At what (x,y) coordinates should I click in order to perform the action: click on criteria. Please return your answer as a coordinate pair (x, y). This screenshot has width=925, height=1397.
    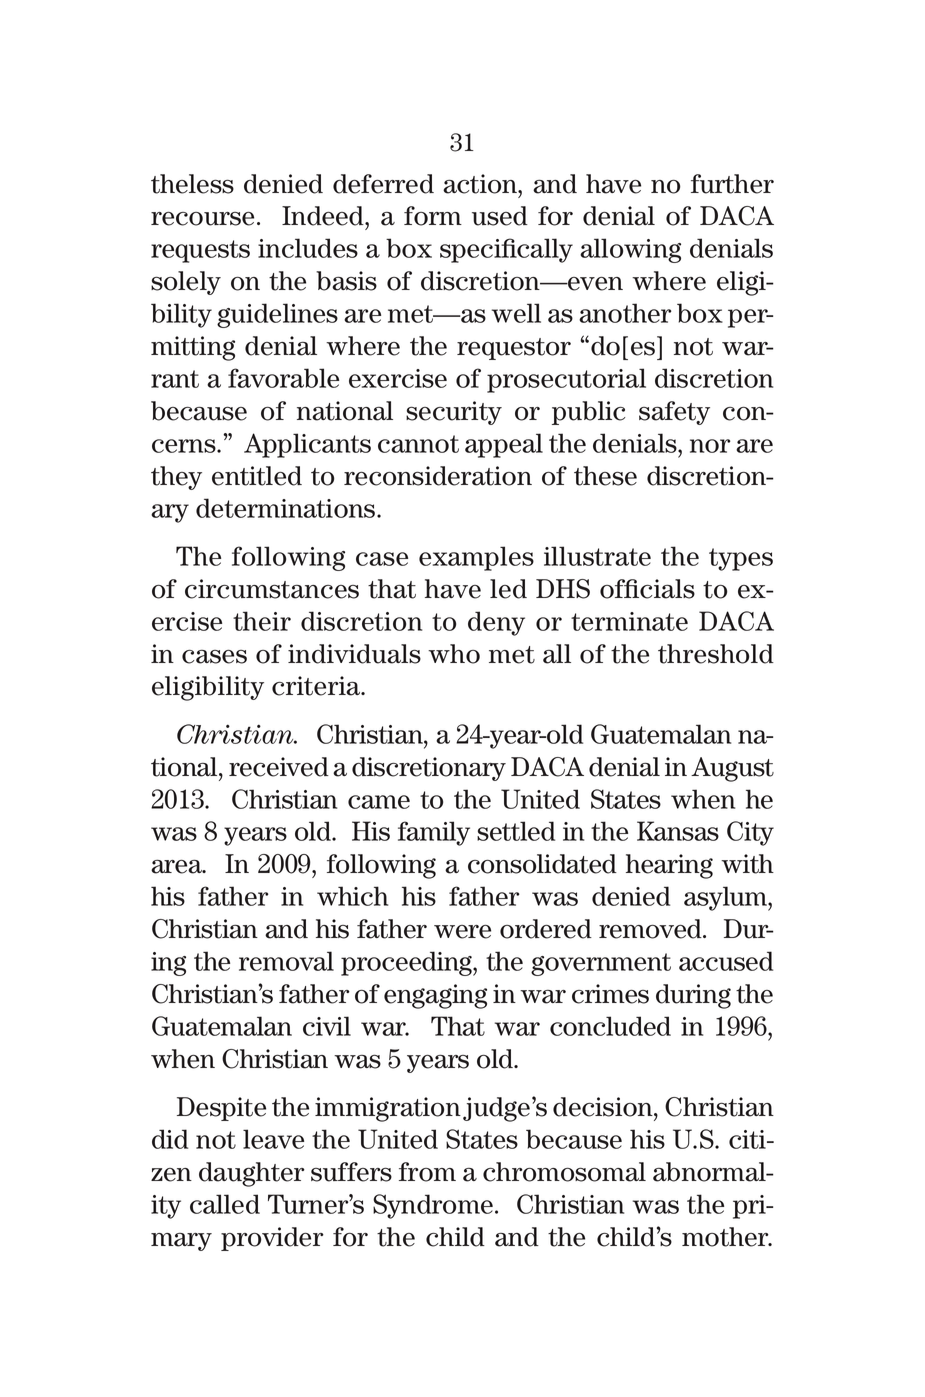
    Looking at the image, I should click on (317, 686).
